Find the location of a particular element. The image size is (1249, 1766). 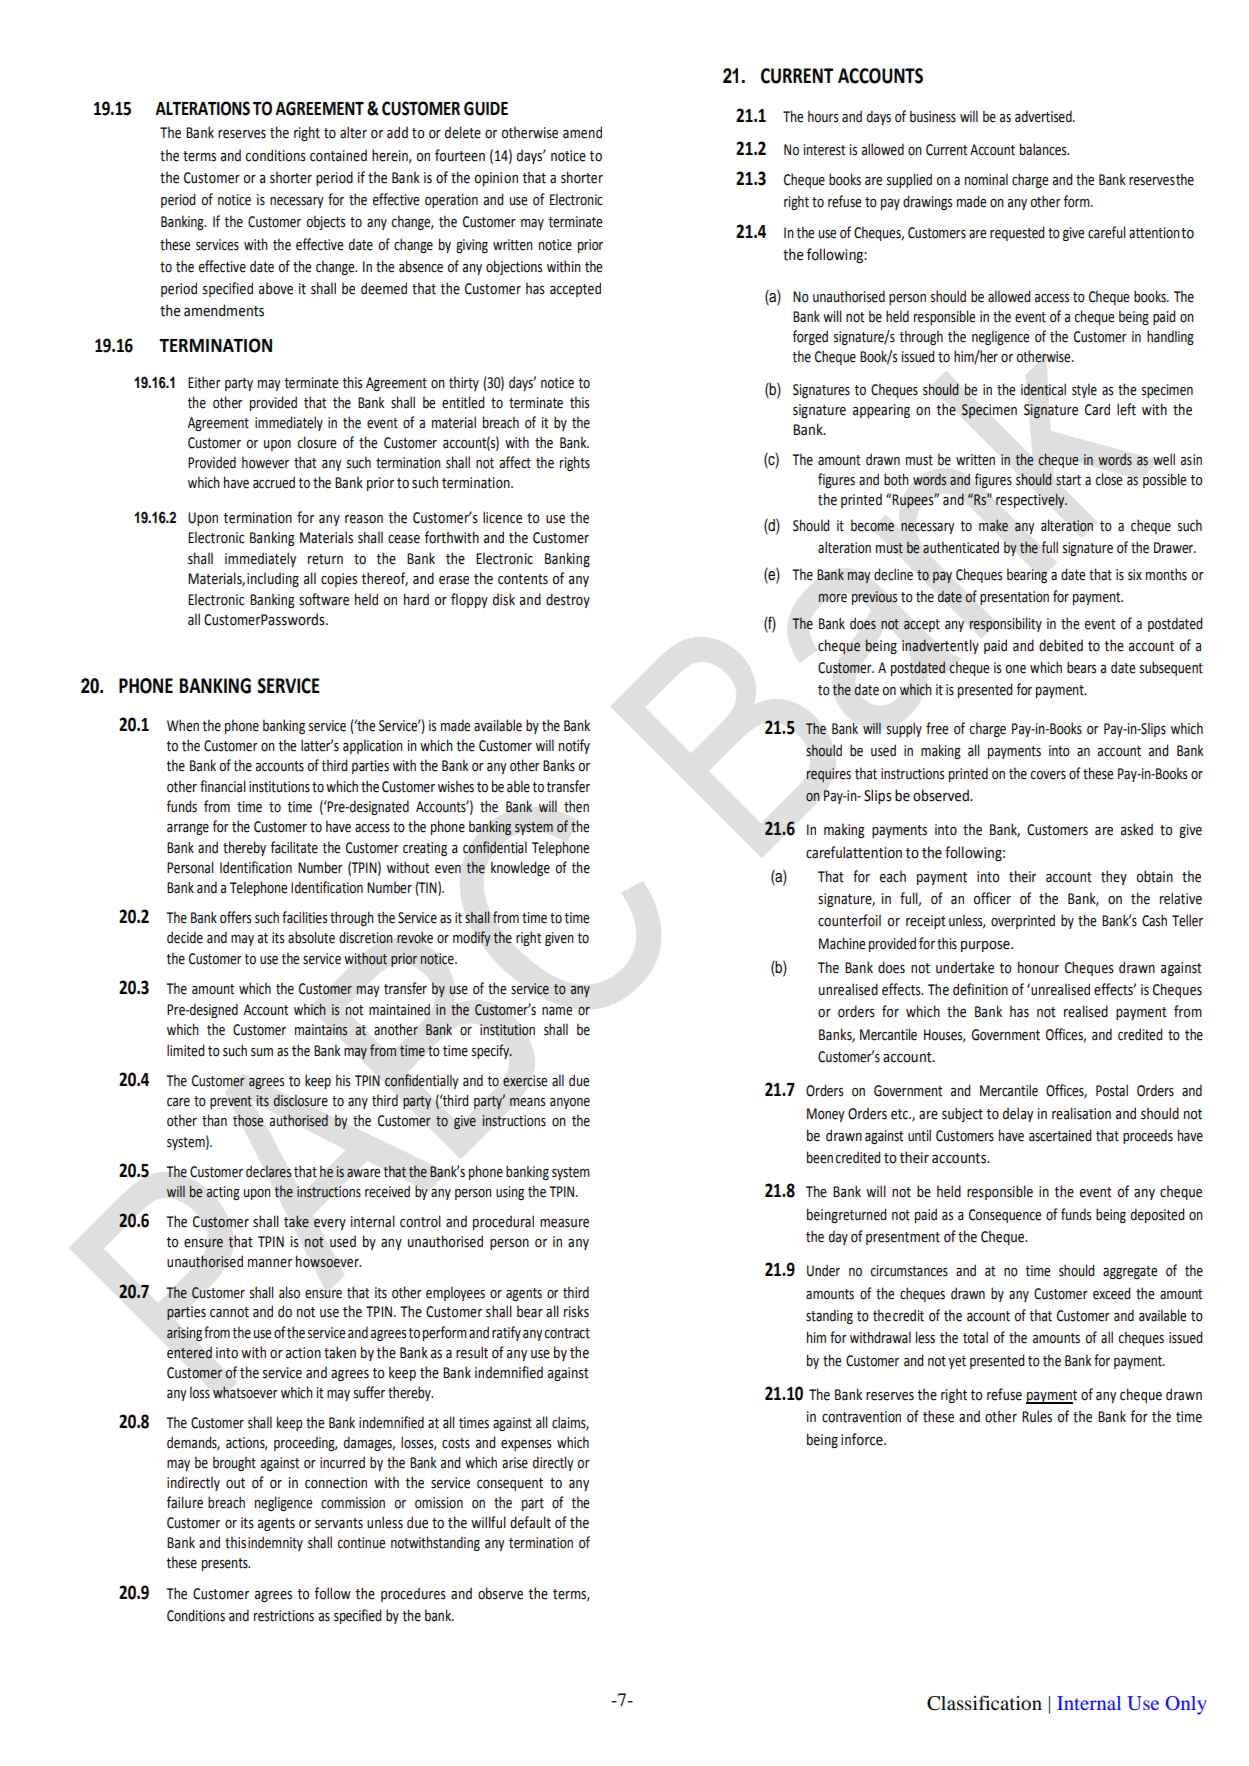

also is located at coordinates (289, 1292).
